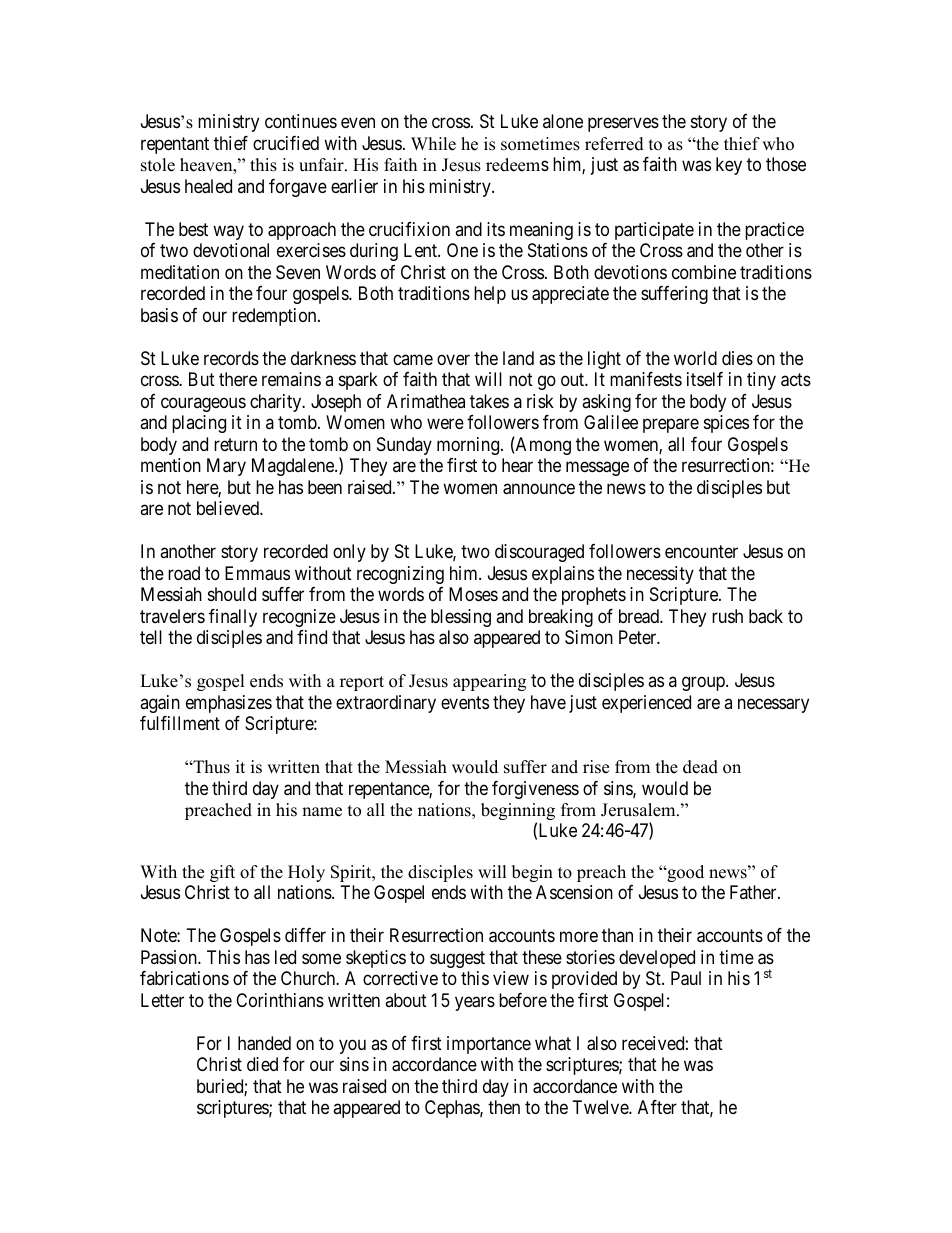 This screenshot has height=1233, width=952. Describe the element at coordinates (461, 618) in the screenshot. I see `blessing` at that location.
